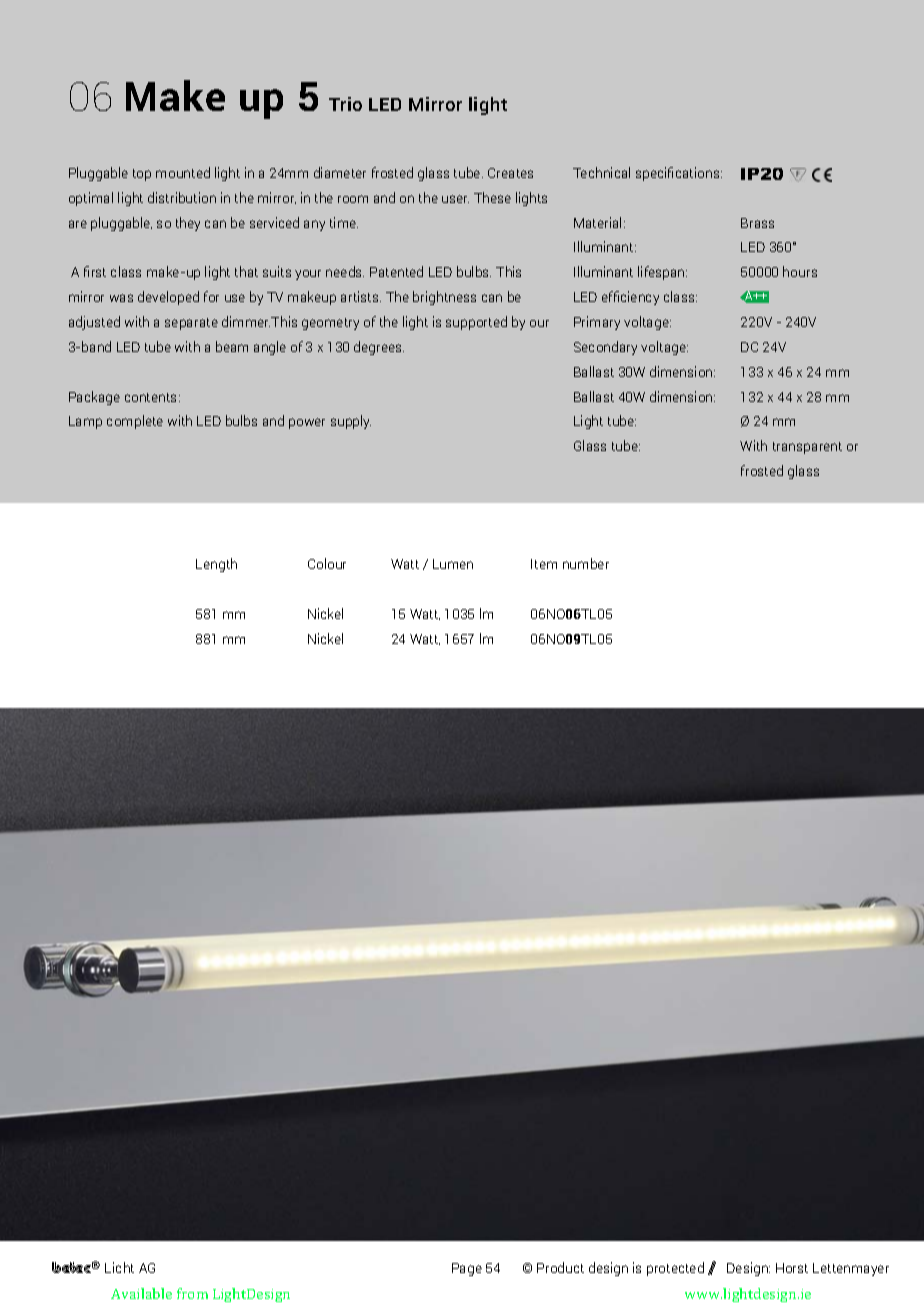  What do you see at coordinates (792, 1268) in the document?
I see `Horst` at bounding box center [792, 1268].
